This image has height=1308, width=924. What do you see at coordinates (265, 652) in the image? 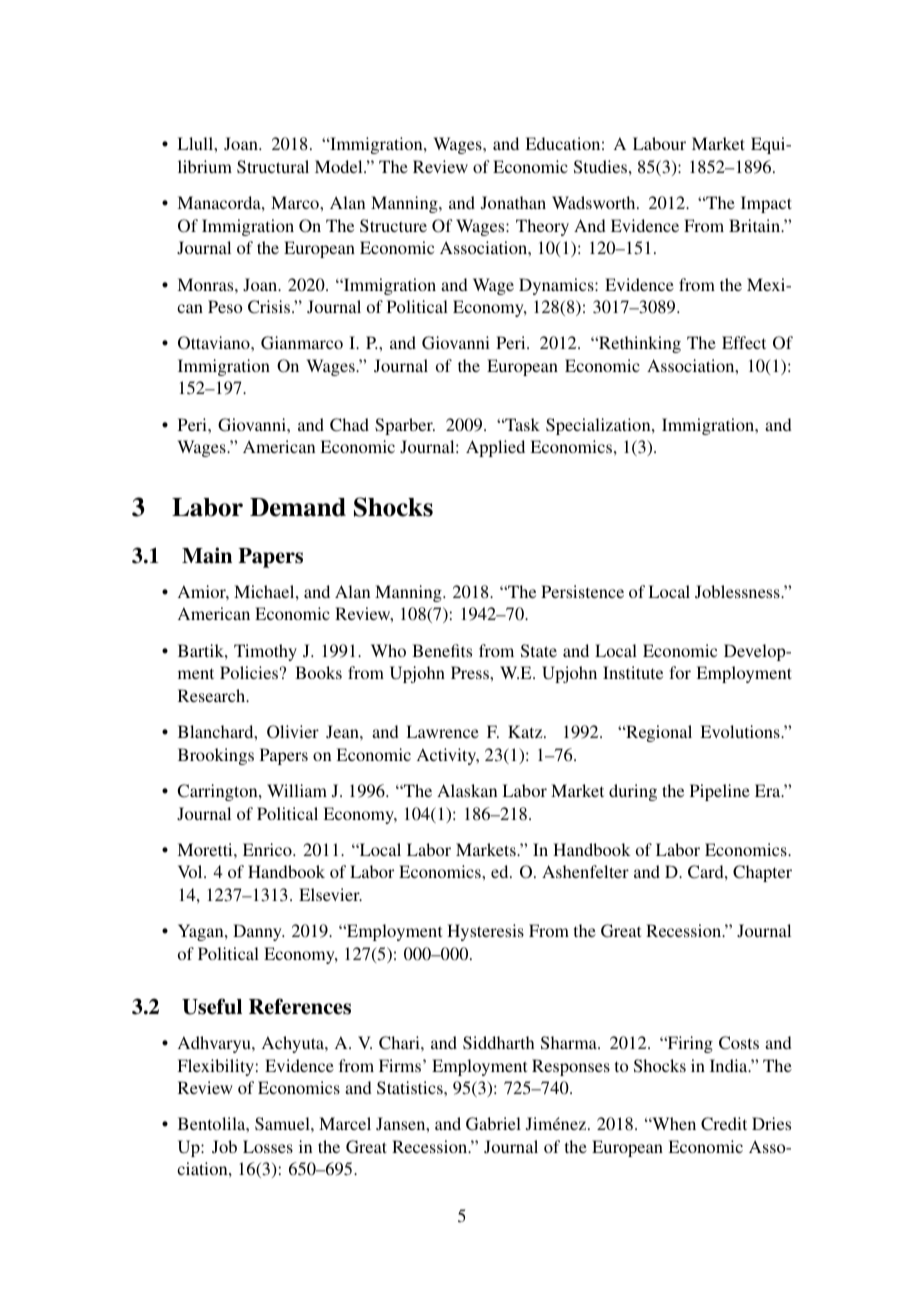
I see `Timothy` at bounding box center [265, 652].
